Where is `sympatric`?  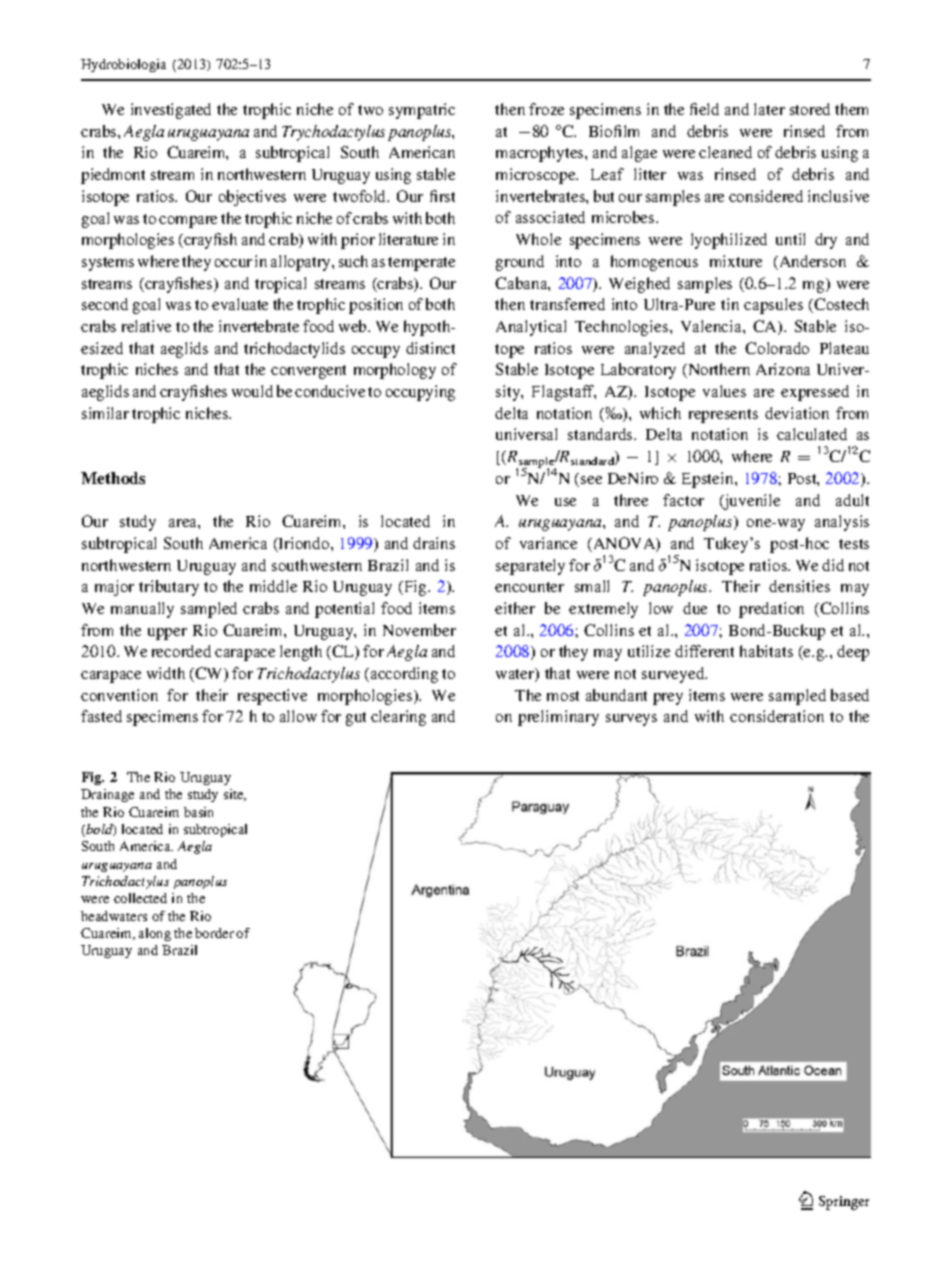
sympatric is located at coordinates (422, 111).
